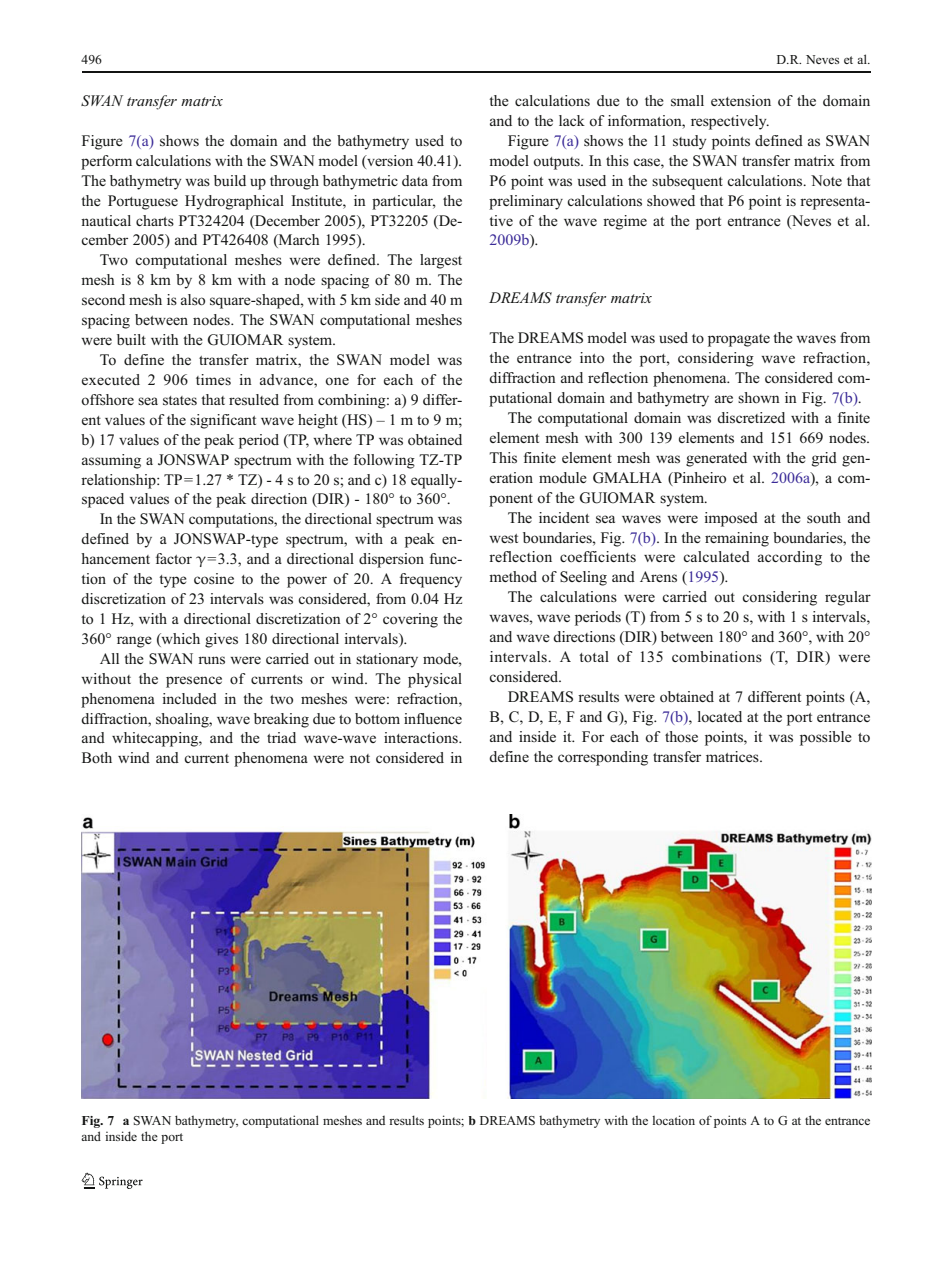 Image resolution: width=952 pixels, height=1265 pixels. What do you see at coordinates (572, 120) in the screenshot?
I see `lack` at bounding box center [572, 120].
